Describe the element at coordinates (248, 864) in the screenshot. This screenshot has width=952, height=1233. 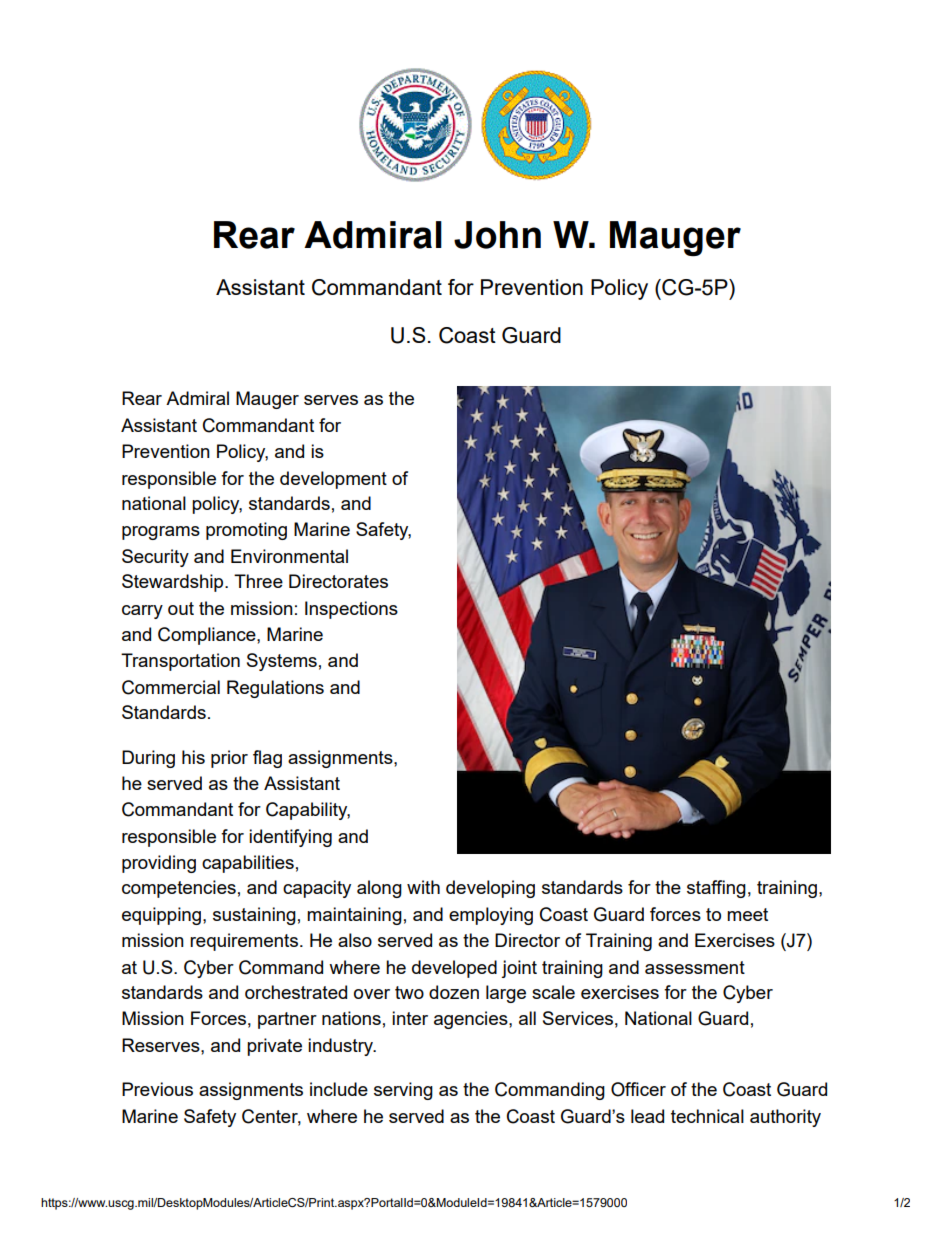
I see `capabilities` at that location.
